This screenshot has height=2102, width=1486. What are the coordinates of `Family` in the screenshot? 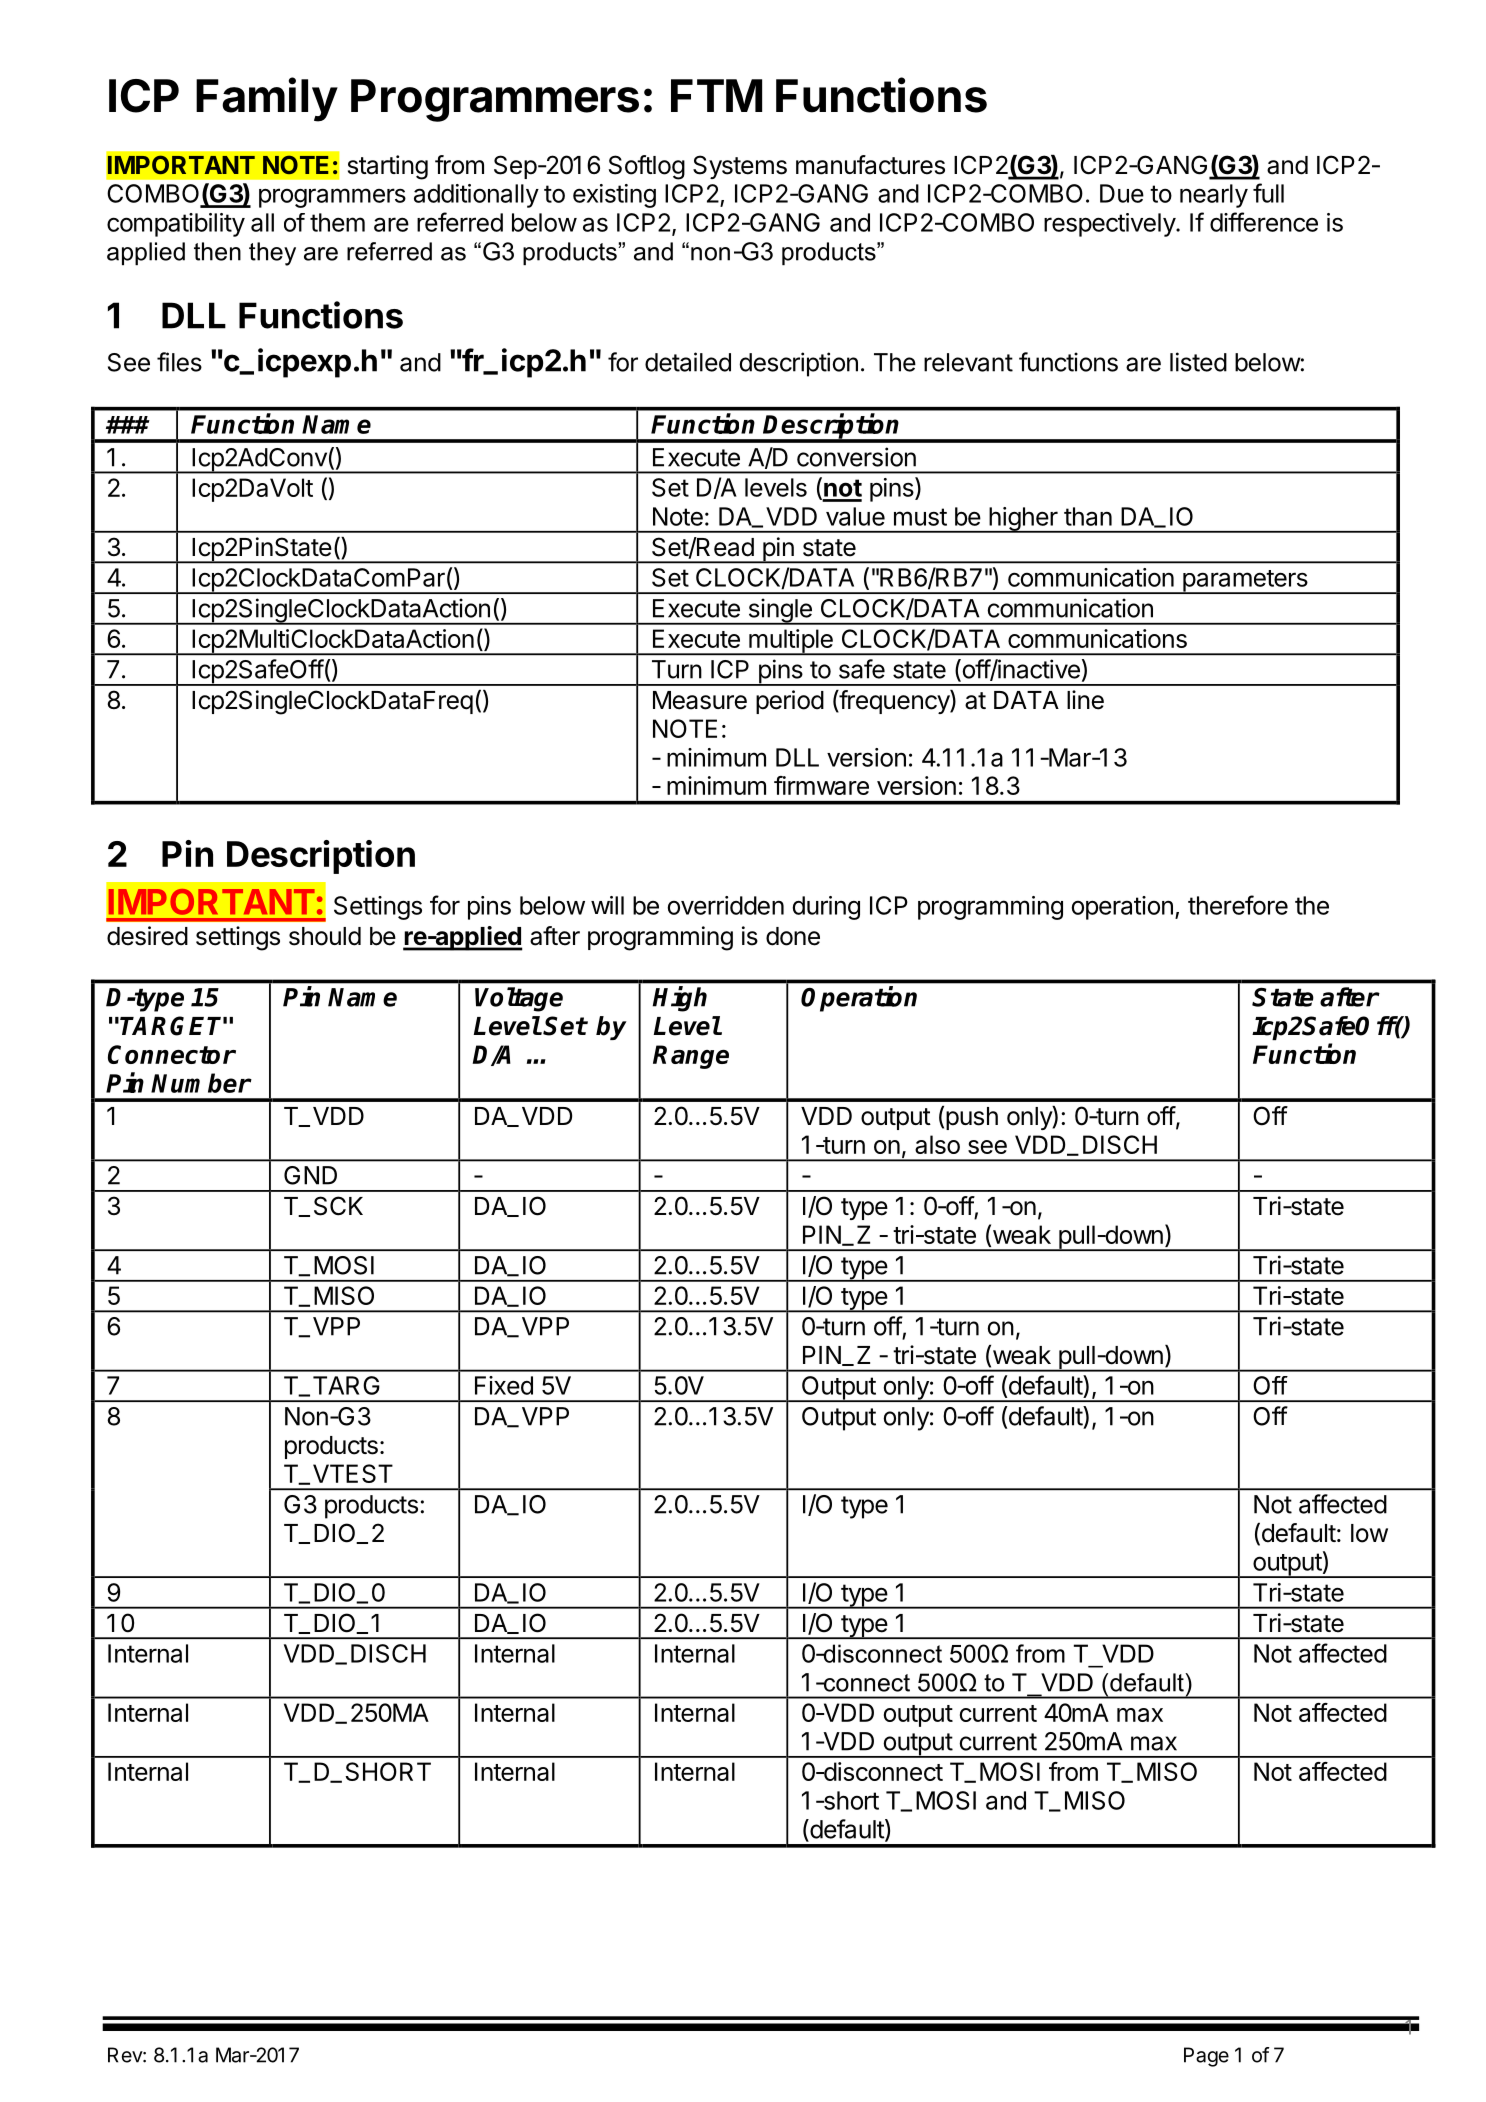 It's located at (267, 99).
